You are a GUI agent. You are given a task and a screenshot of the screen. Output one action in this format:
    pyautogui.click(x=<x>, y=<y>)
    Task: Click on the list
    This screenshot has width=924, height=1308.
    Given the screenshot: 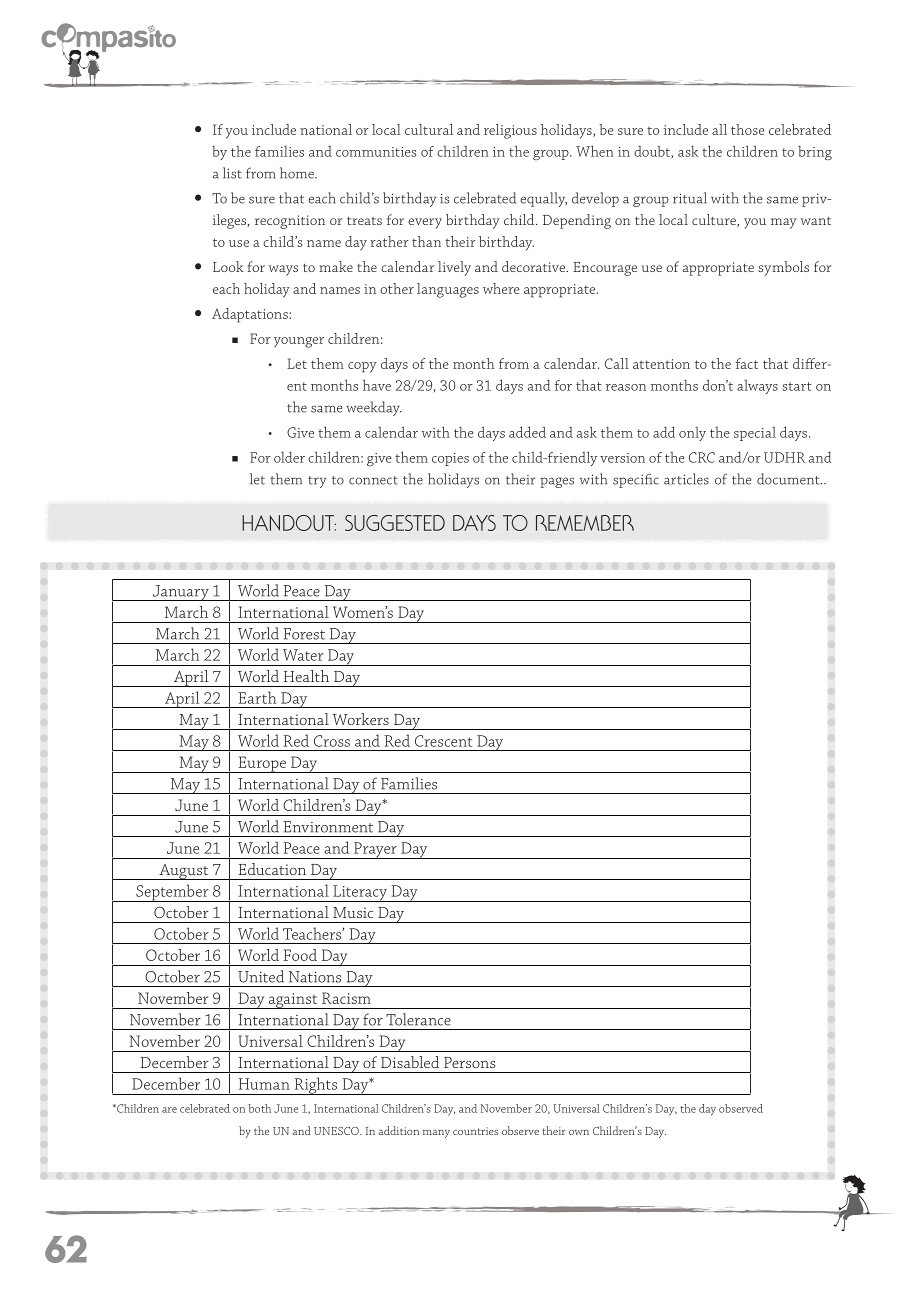 What is the action you would take?
    pyautogui.click(x=232, y=173)
